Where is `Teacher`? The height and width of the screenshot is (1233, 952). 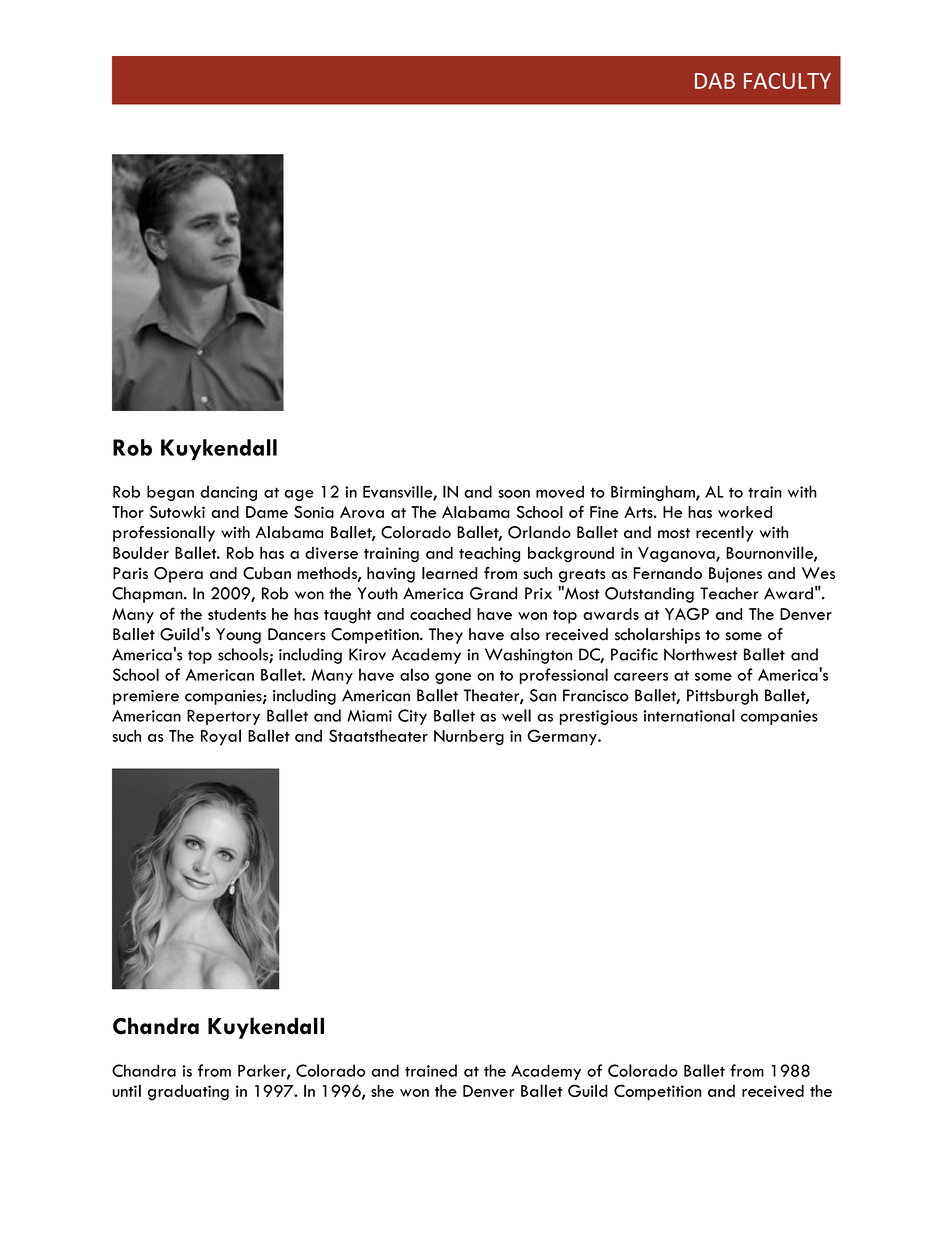 Teacher is located at coordinates (729, 593).
